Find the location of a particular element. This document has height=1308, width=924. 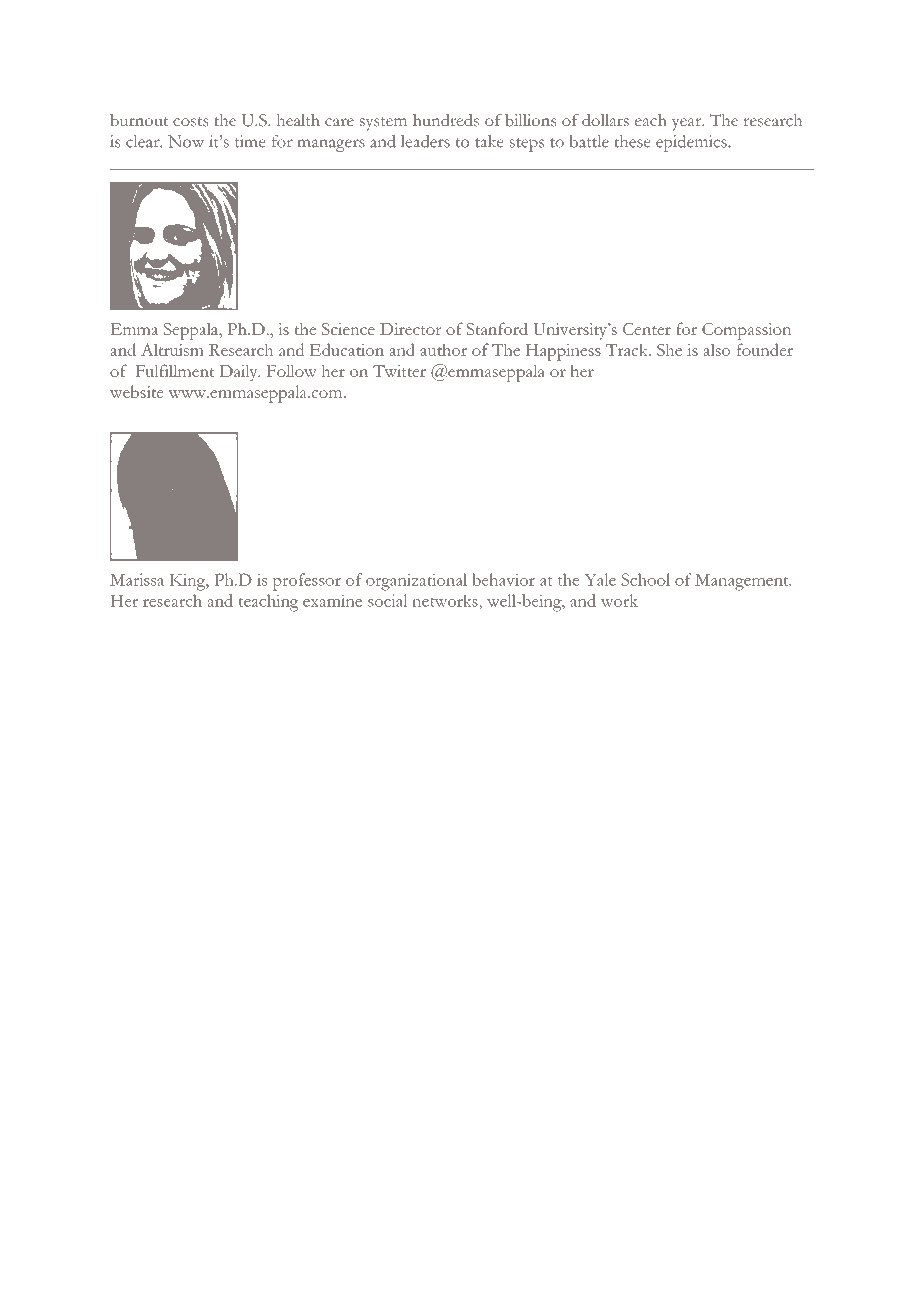

Director is located at coordinates (411, 329).
